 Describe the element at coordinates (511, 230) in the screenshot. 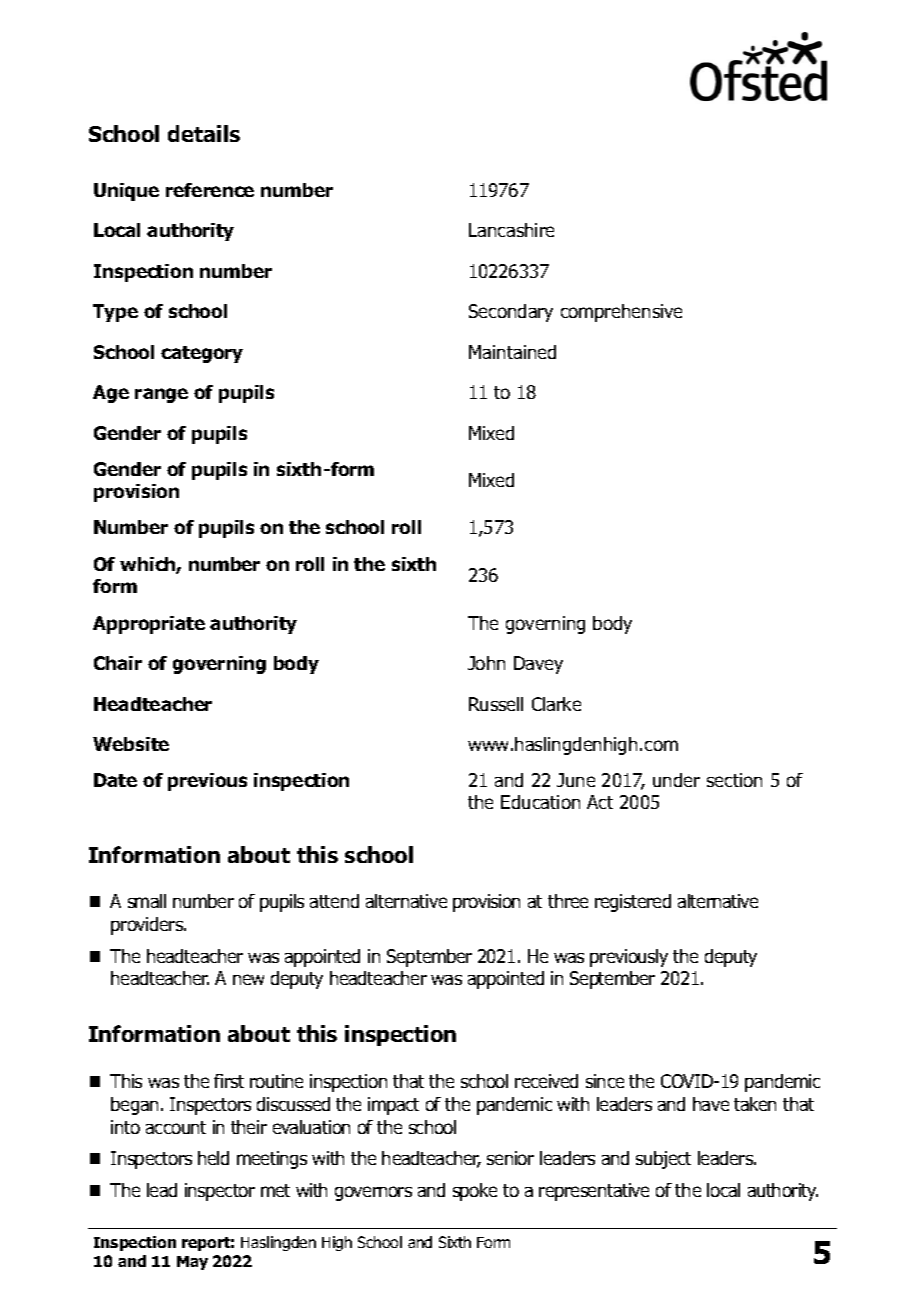

I see `Lancashire` at that location.
